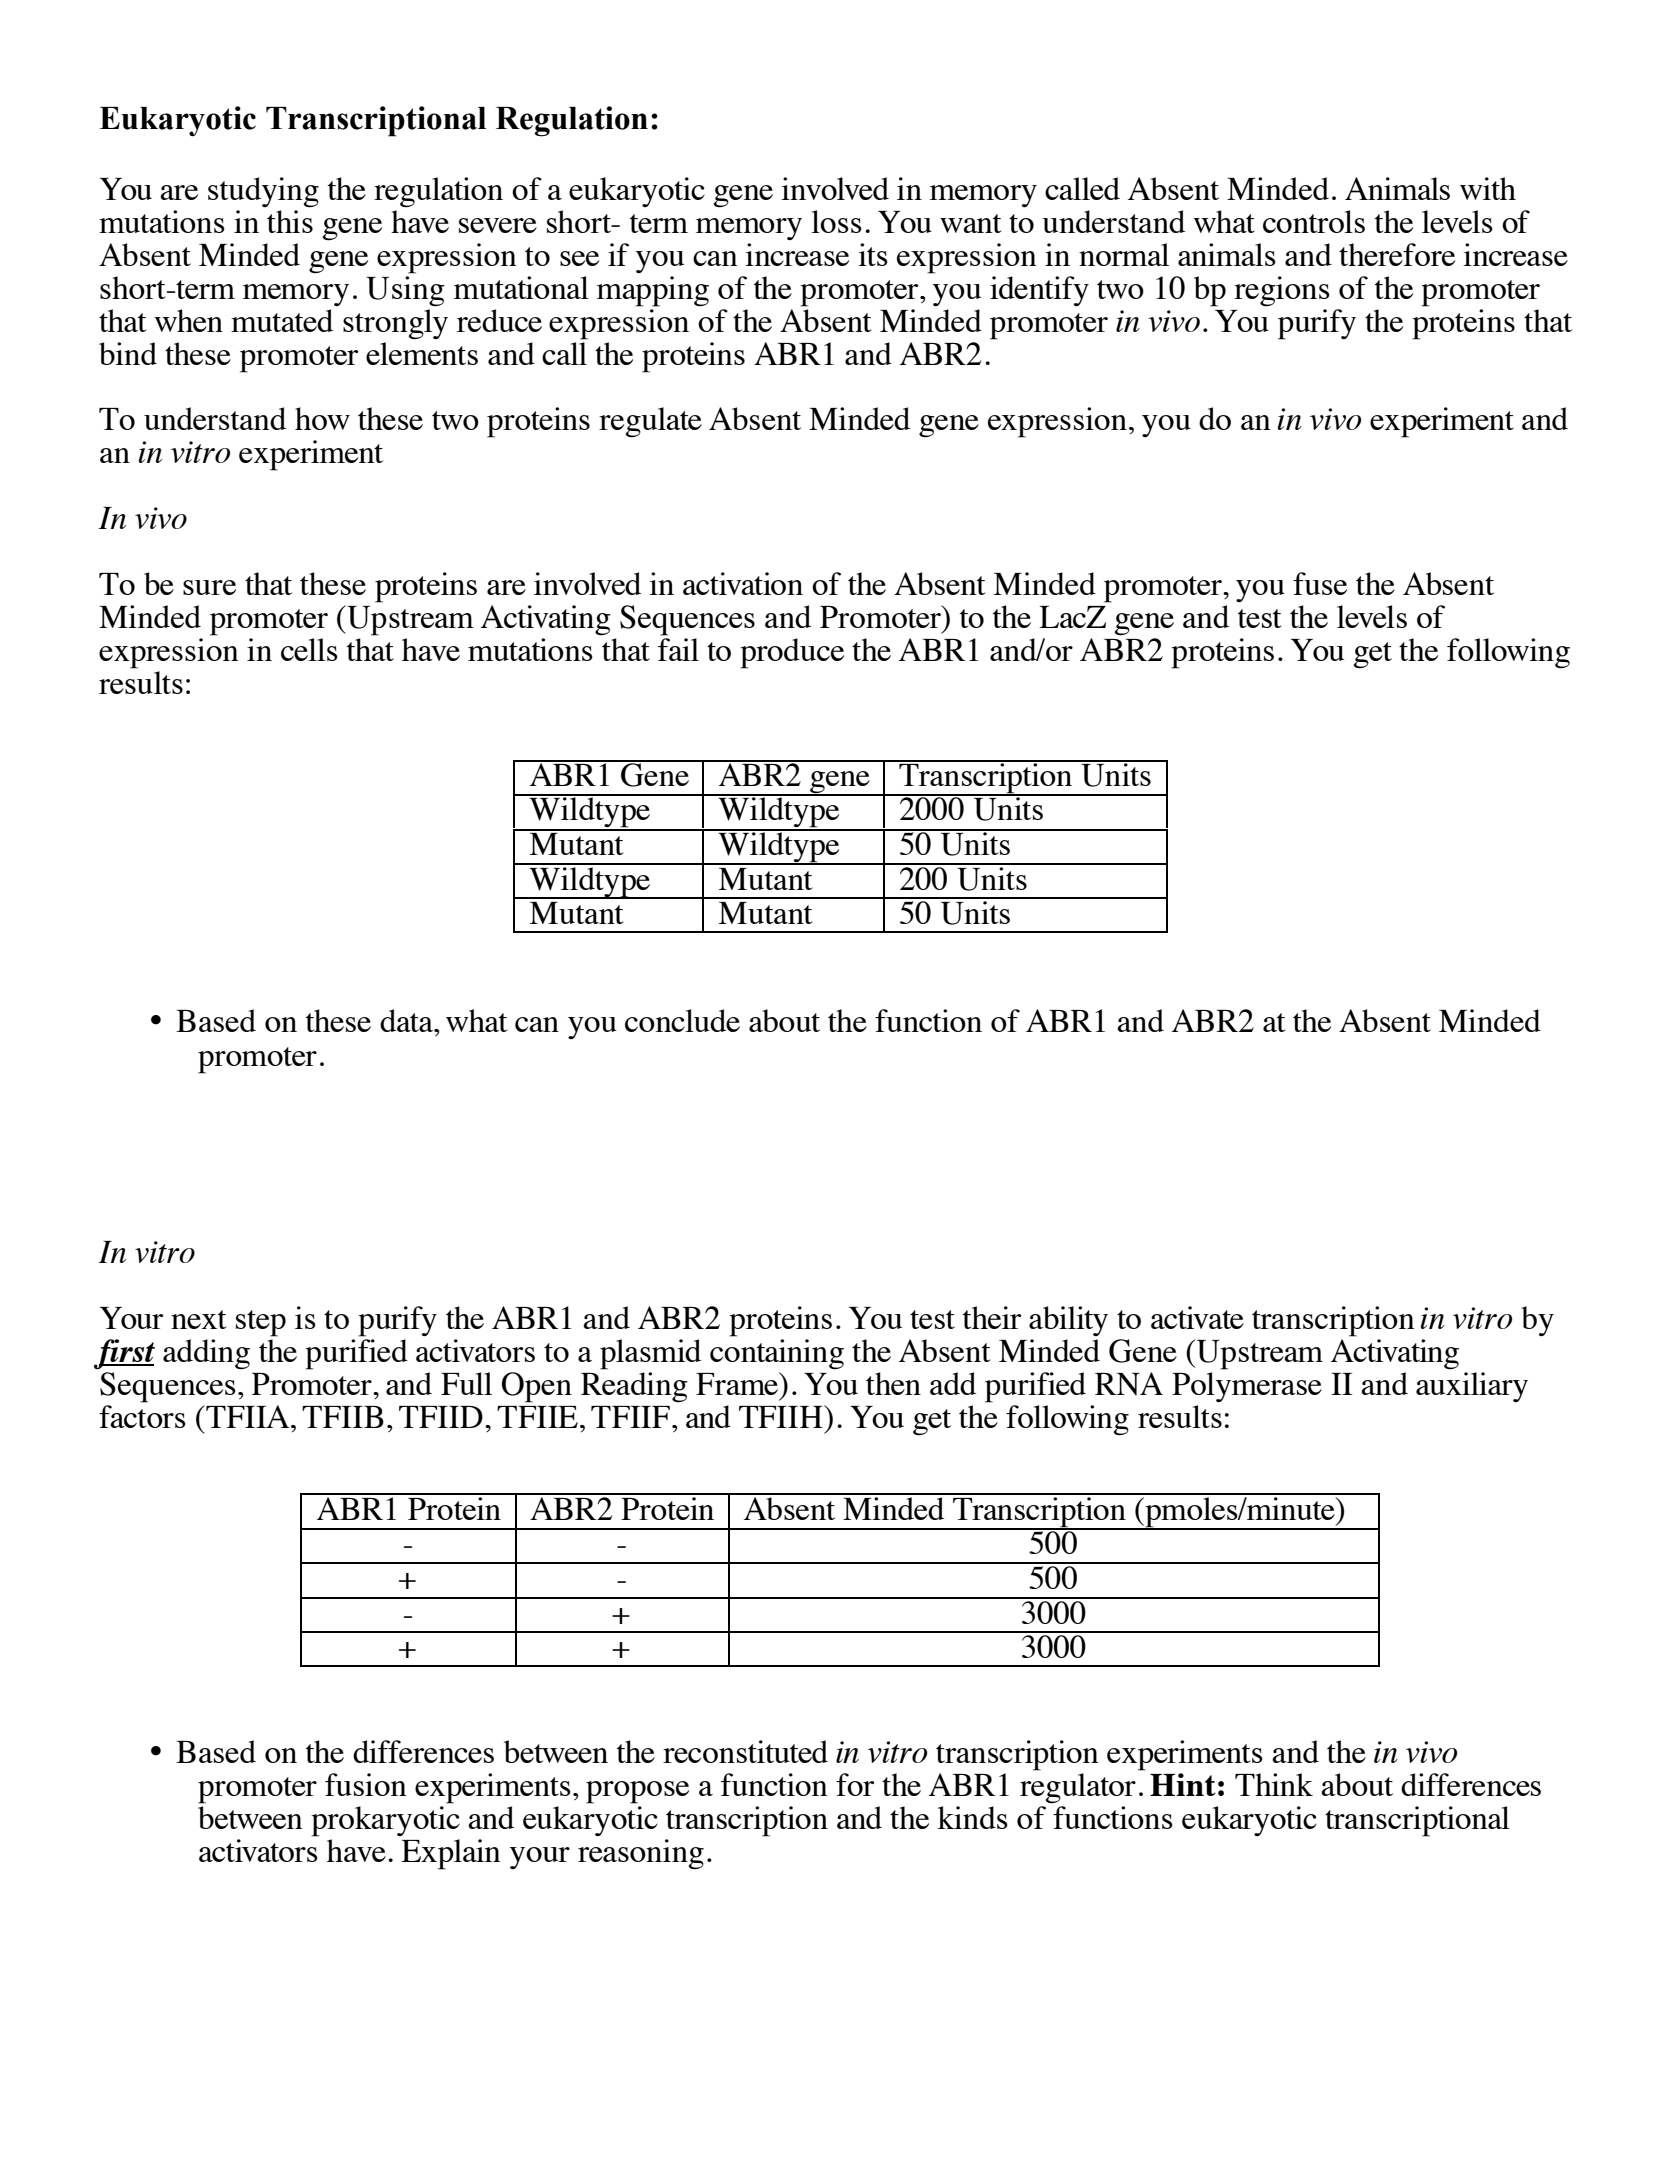  I want to click on Think, so click(1274, 1784).
